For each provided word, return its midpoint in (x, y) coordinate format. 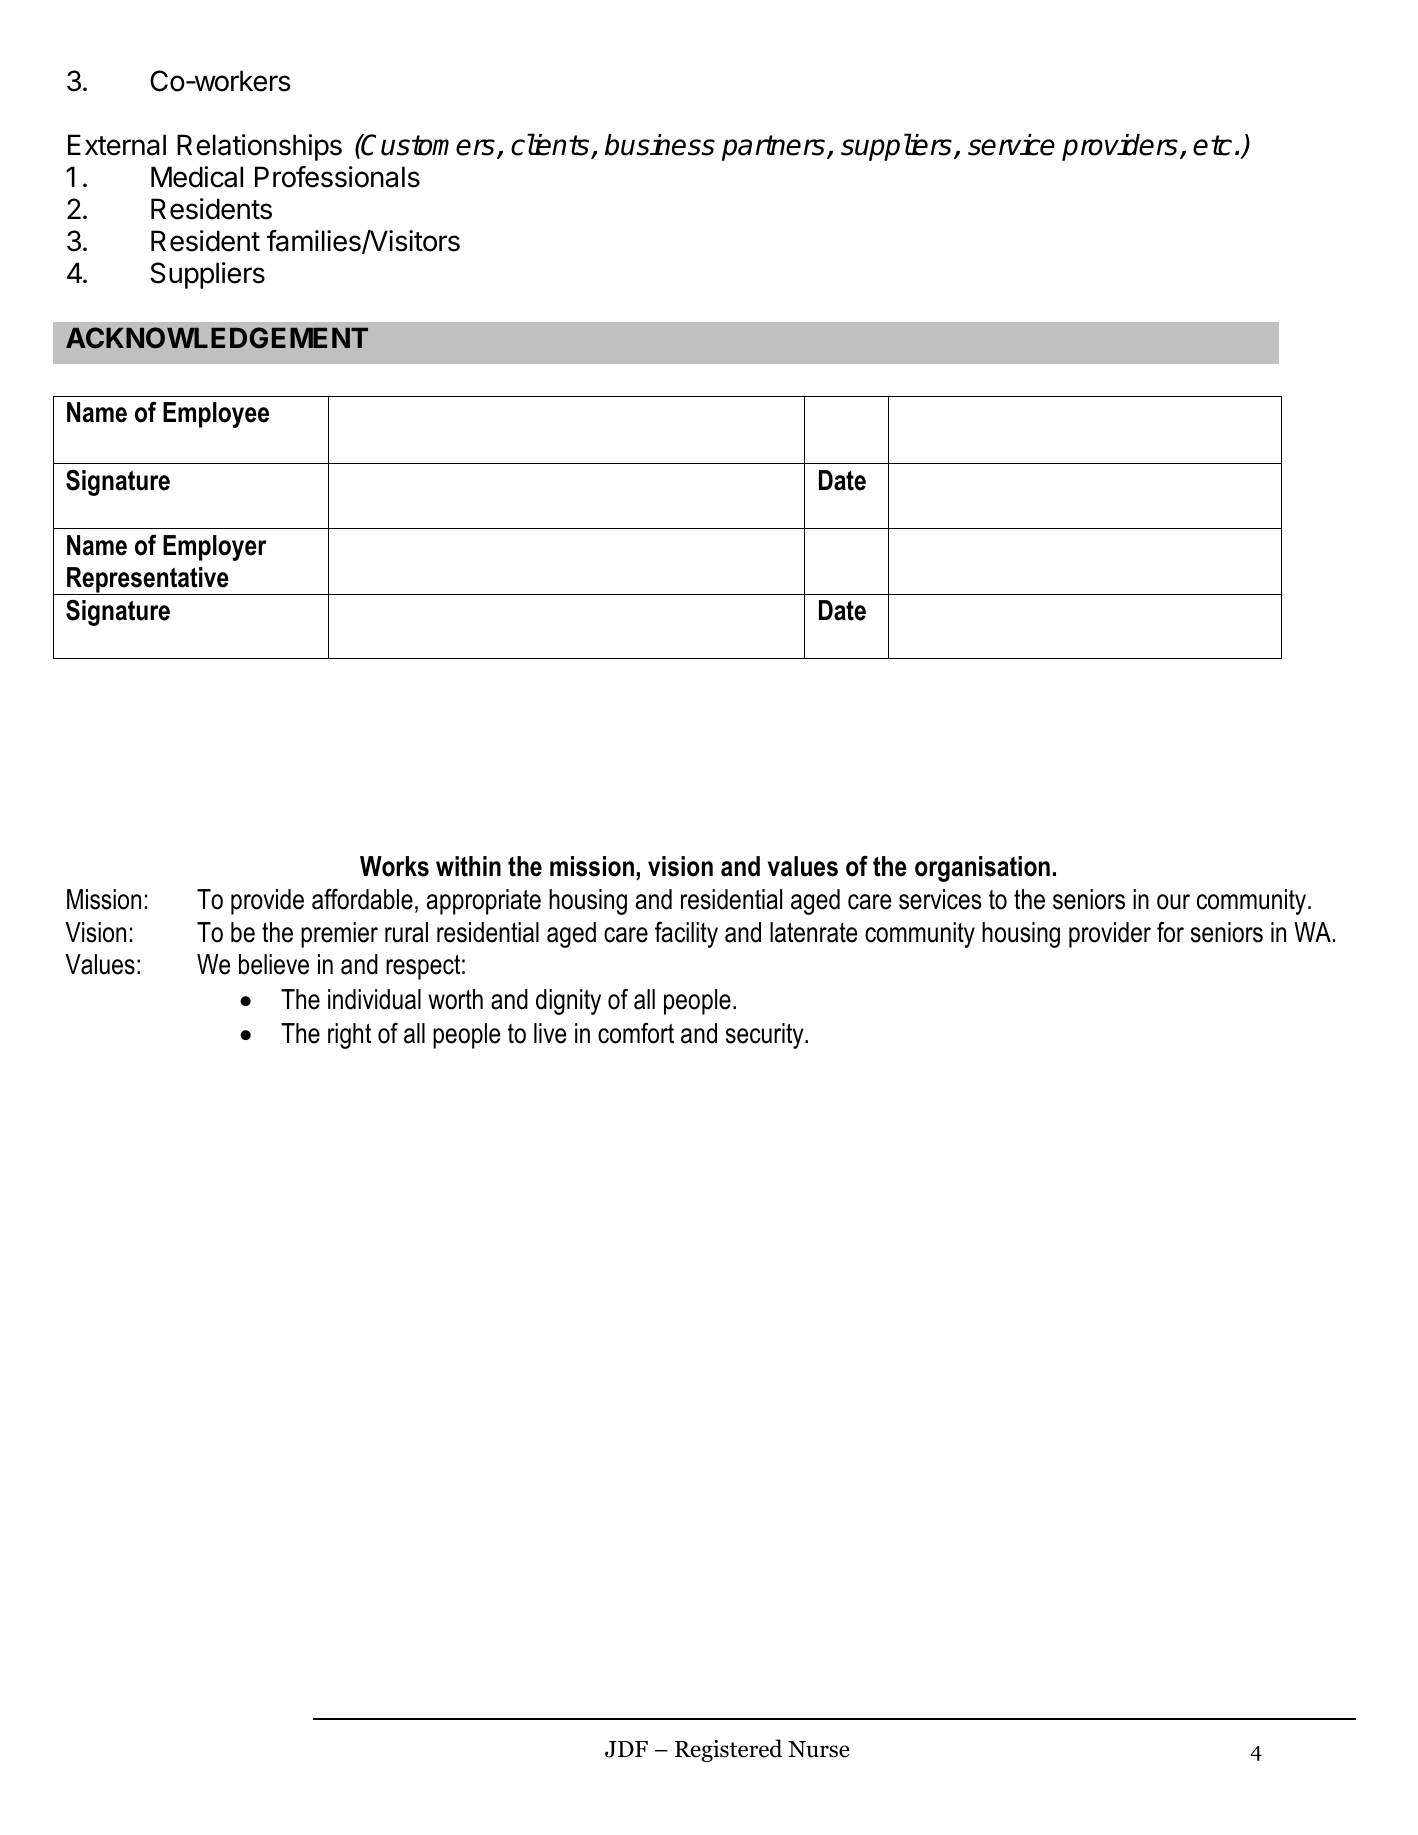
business (660, 145)
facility (686, 935)
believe (274, 964)
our (1173, 902)
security (766, 1036)
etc (1212, 145)
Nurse (818, 1749)
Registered (728, 1750)
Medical (197, 177)
